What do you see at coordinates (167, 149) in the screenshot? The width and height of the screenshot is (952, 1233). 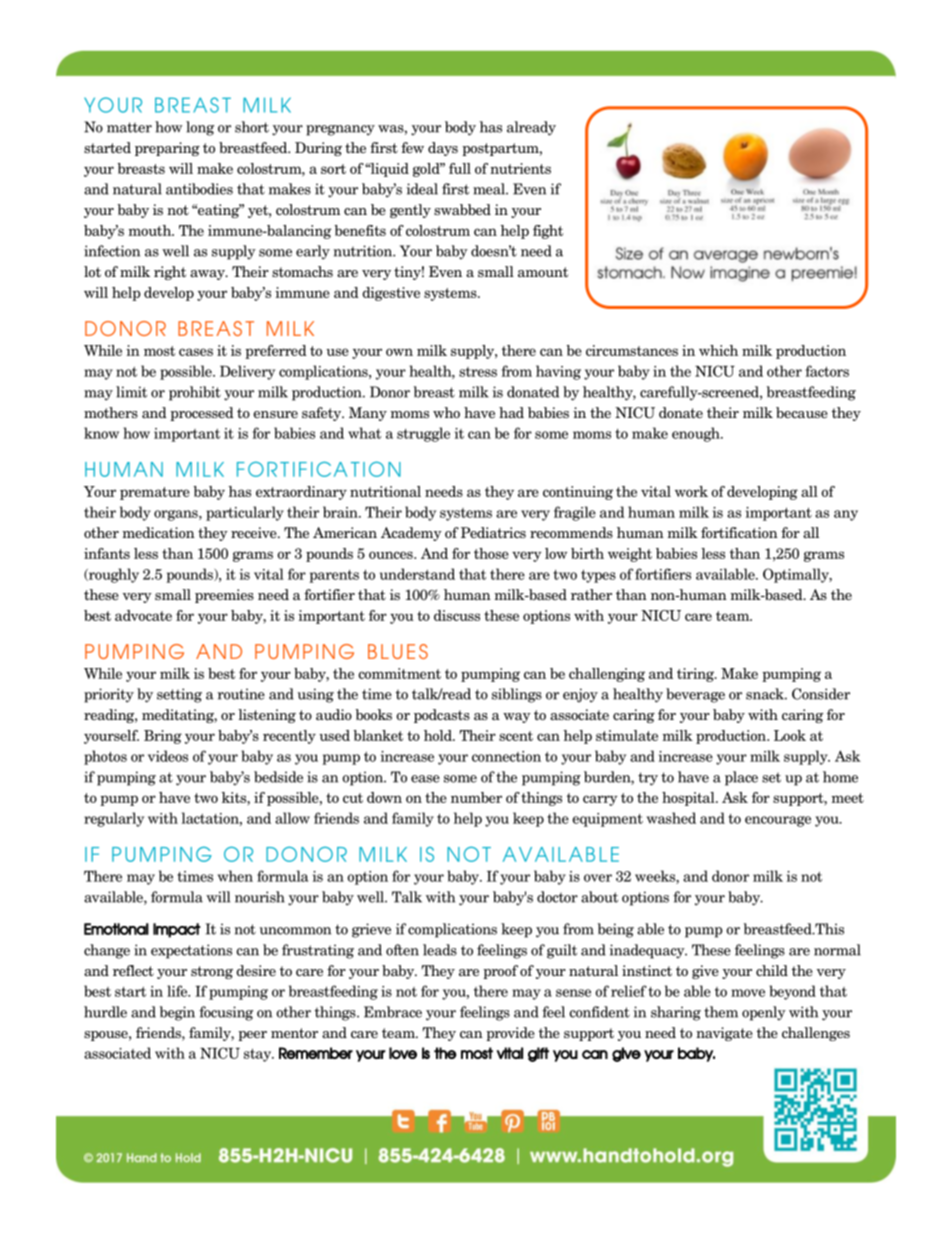 I see `preparing` at bounding box center [167, 149].
